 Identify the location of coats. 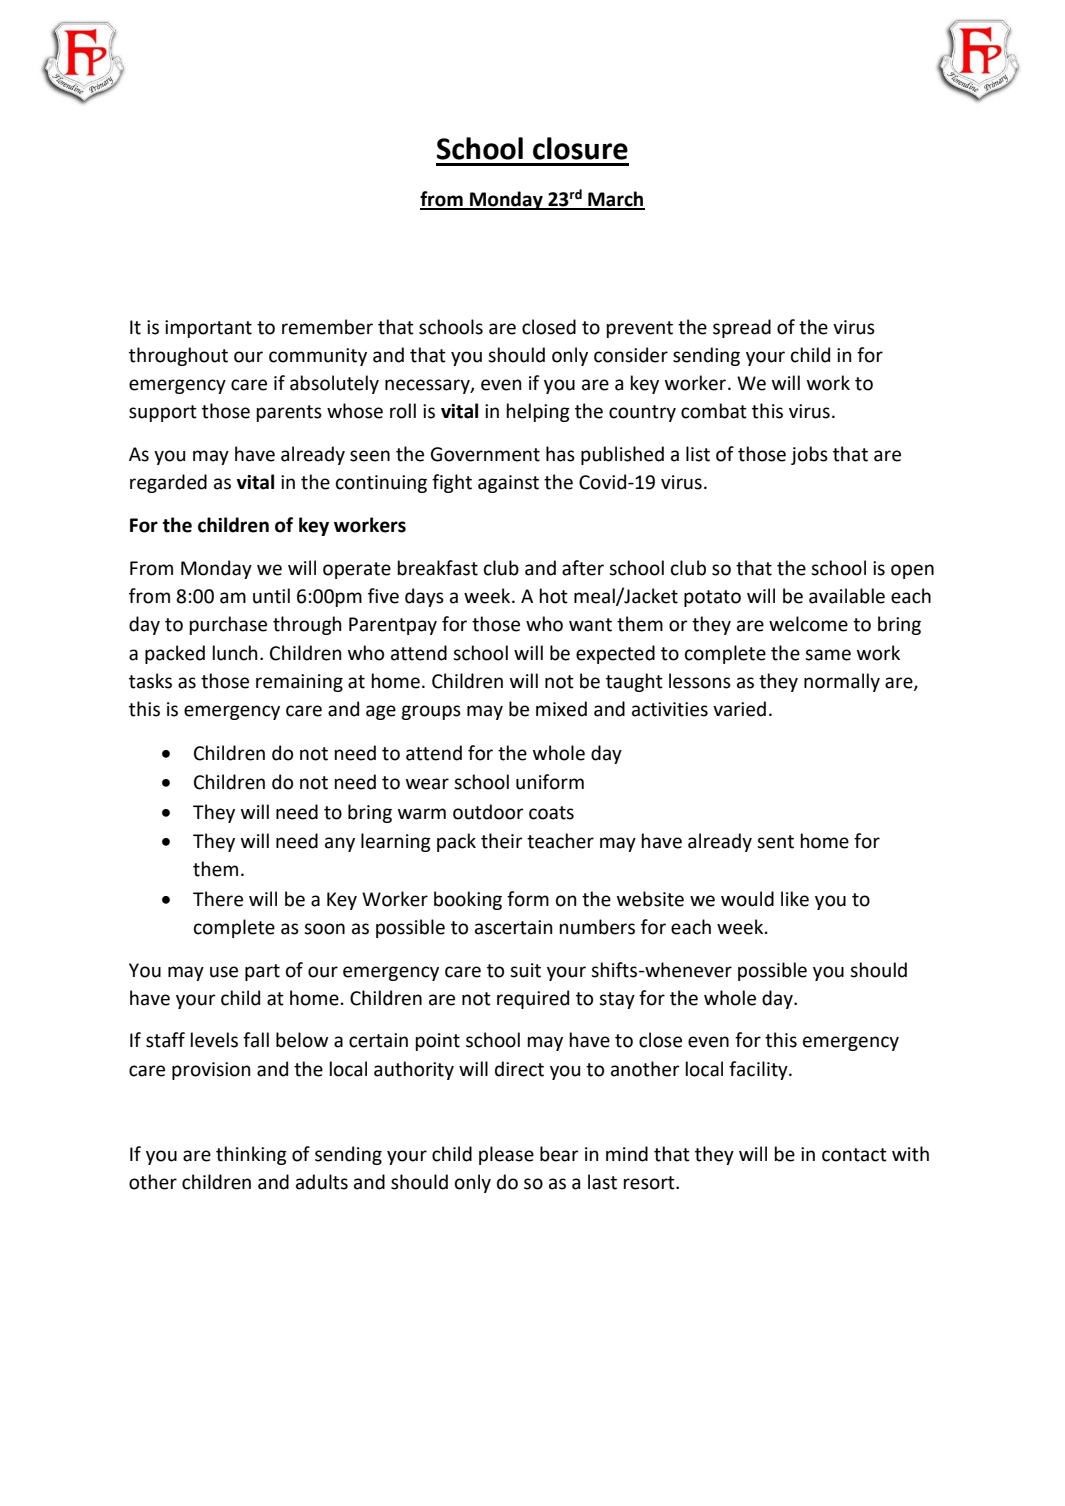
(551, 813).
